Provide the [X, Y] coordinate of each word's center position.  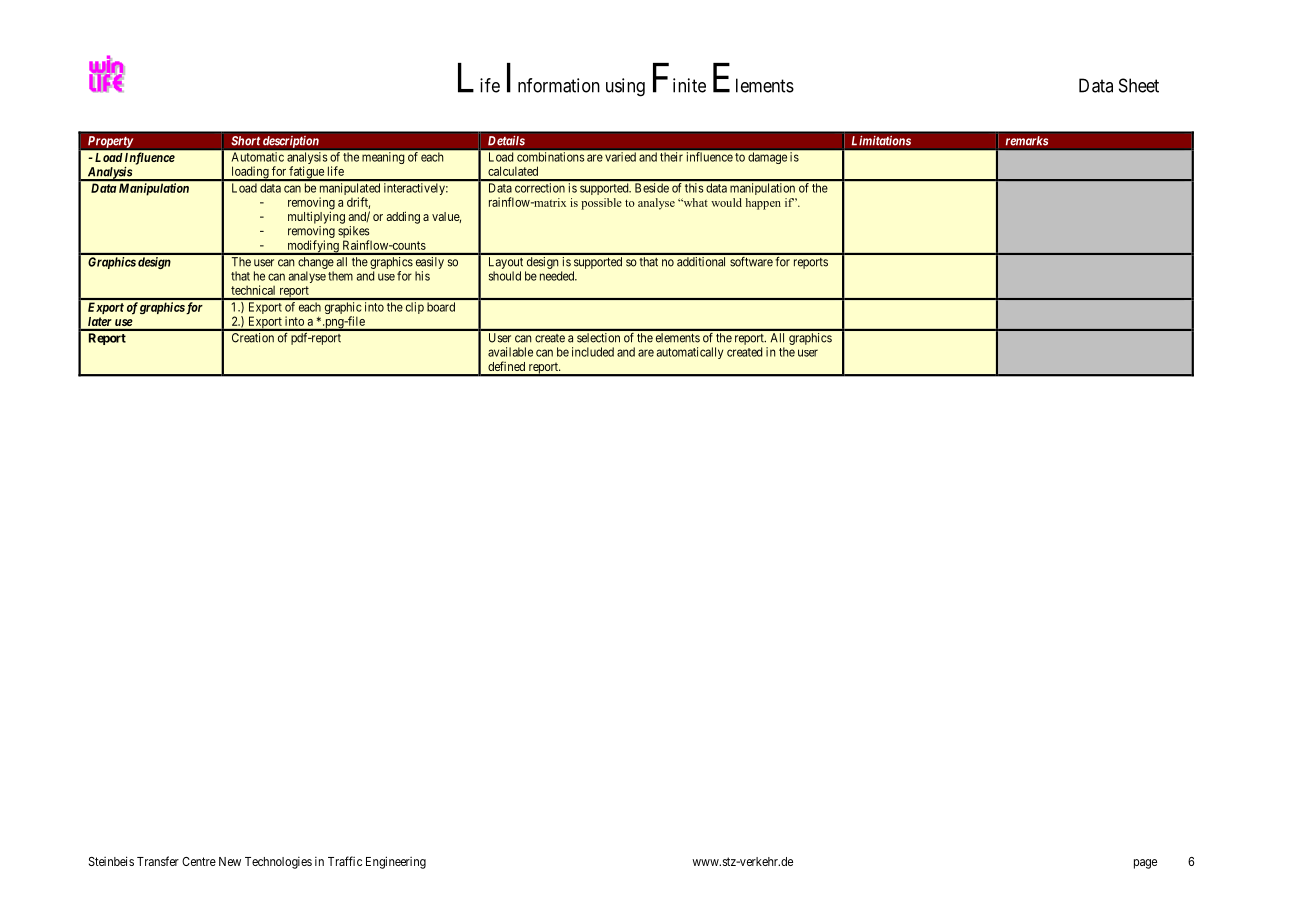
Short [246, 141]
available [510, 352]
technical [253, 290]
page [1145, 864]
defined [506, 366]
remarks [1027, 141]
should [505, 276]
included [593, 352]
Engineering [396, 862]
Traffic [345, 861]
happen [763, 204]
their [671, 157]
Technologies [278, 863]
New [230, 861]
